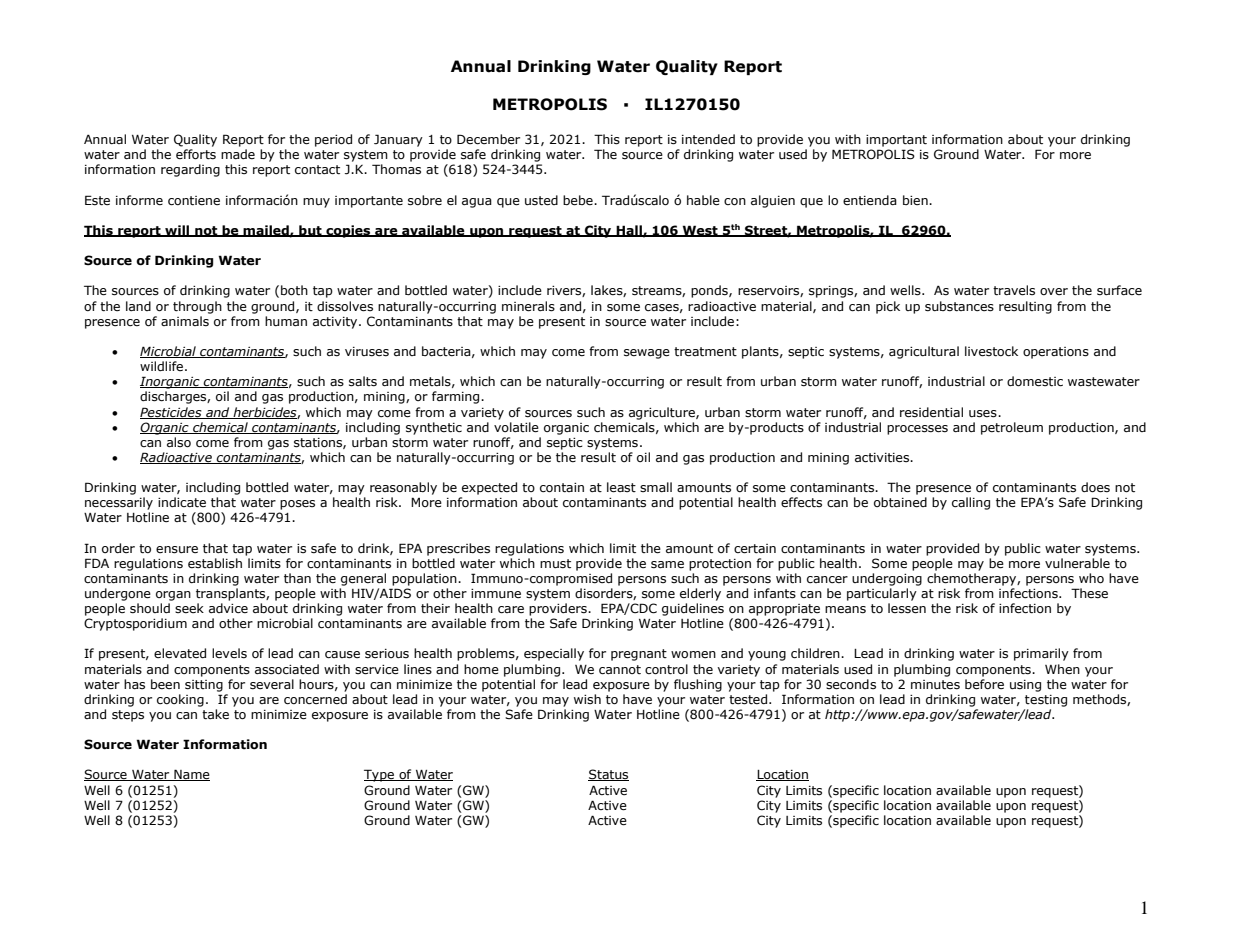 The width and height of the document is (1233, 952). Describe the element at coordinates (647, 354) in the document. I see `sewage` at that location.
